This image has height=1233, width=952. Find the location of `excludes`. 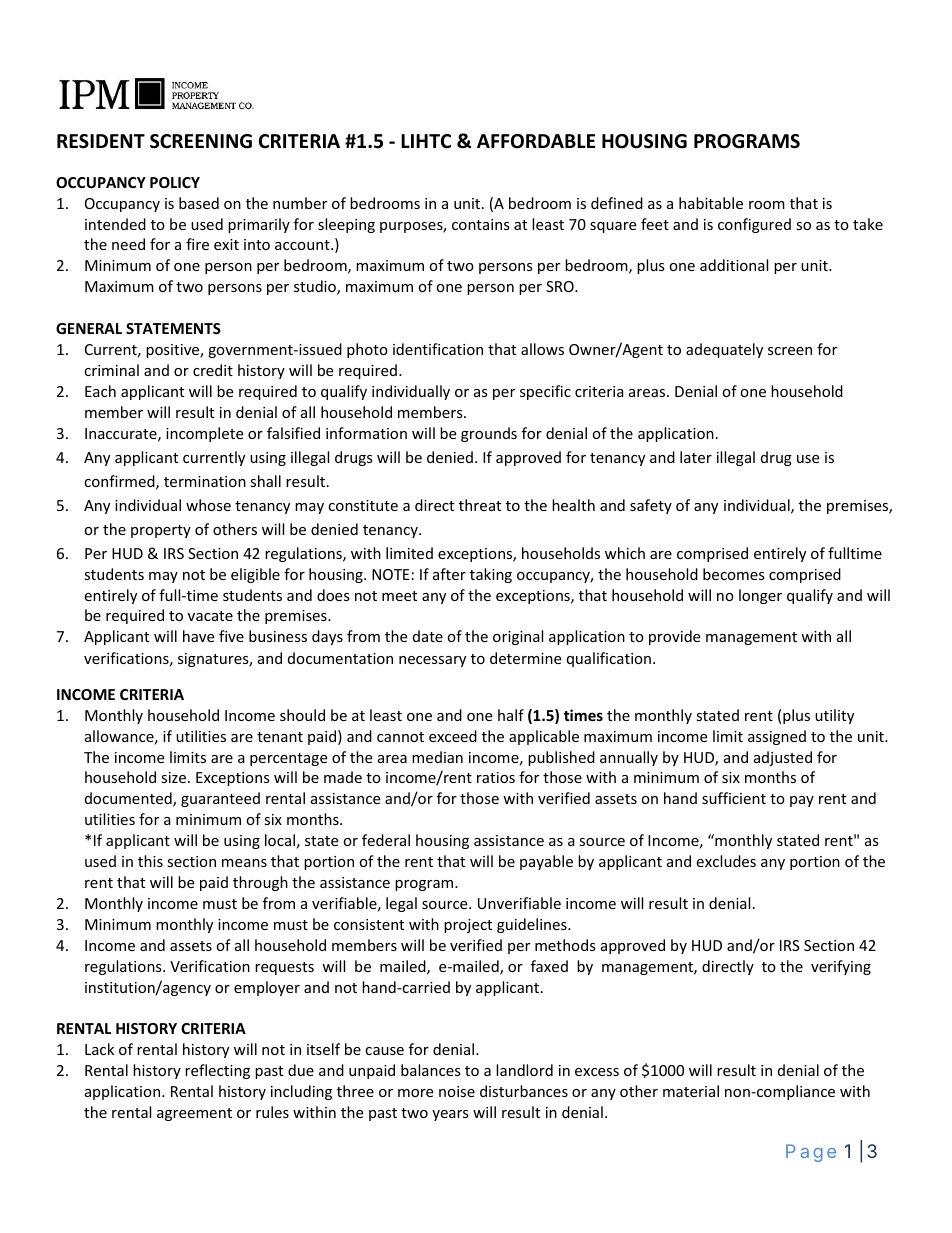

excludes is located at coordinates (726, 861).
